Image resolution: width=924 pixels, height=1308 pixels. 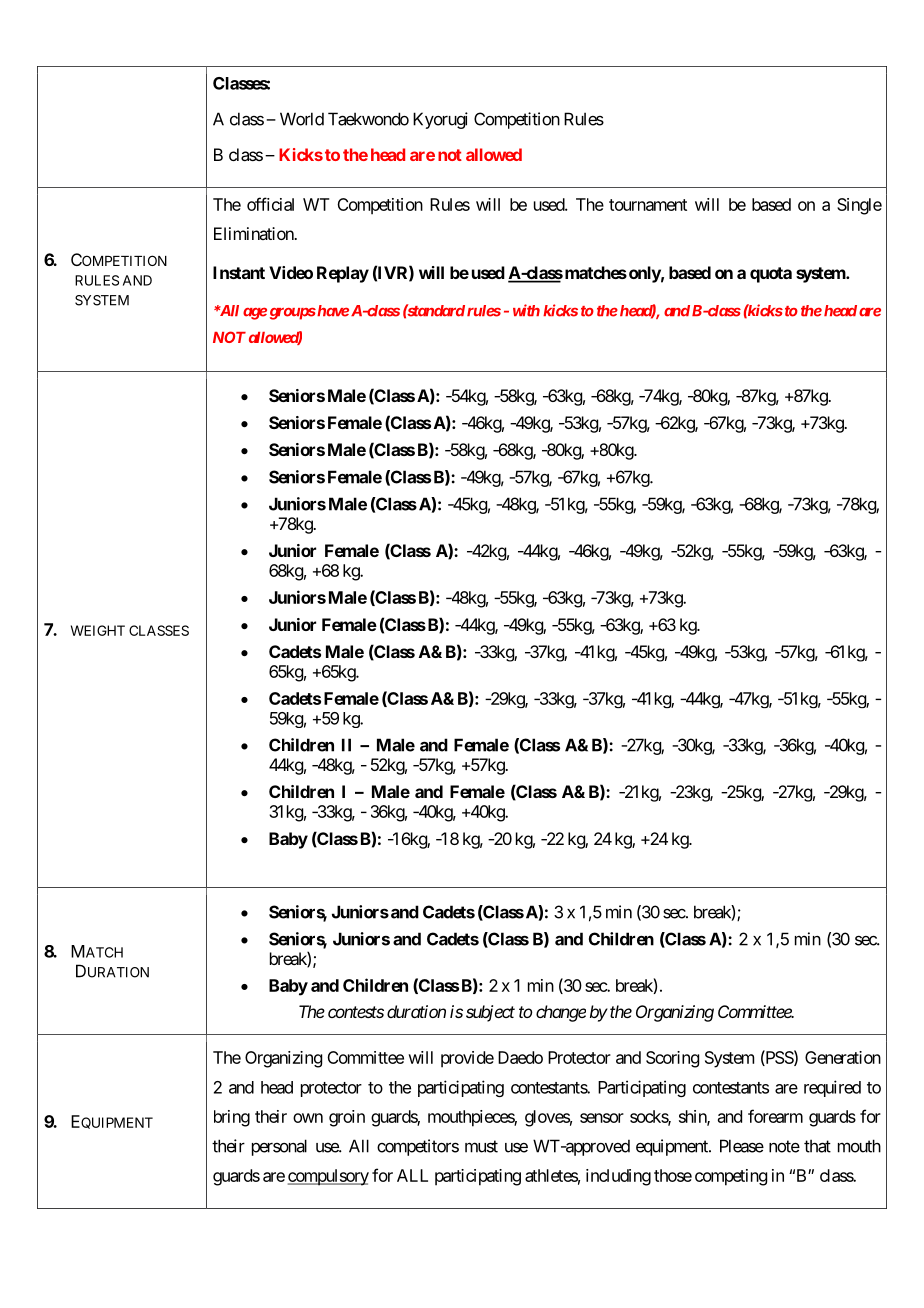 What do you see at coordinates (270, 204) in the document?
I see `official` at bounding box center [270, 204].
